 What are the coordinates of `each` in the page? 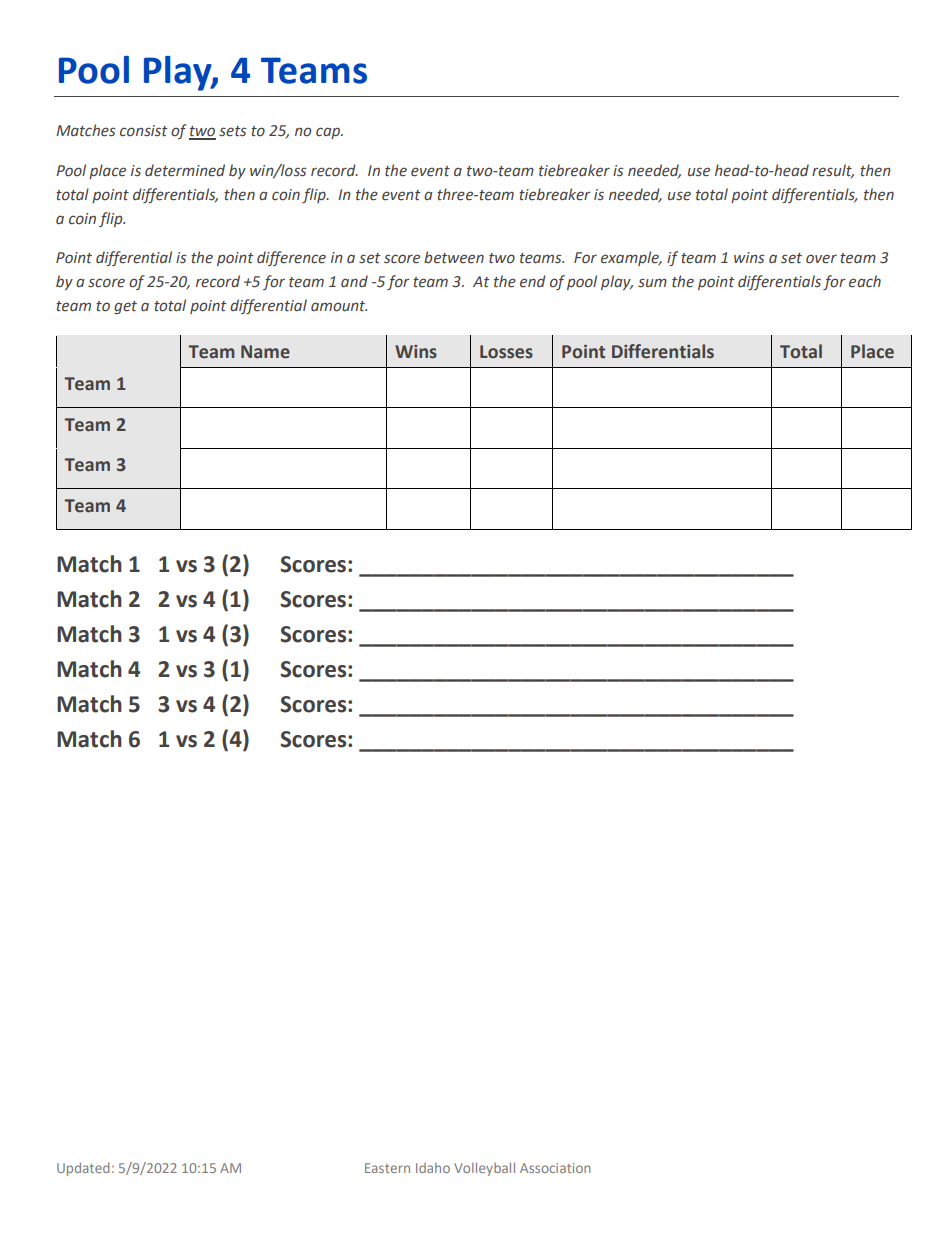 It's located at (865, 281).
